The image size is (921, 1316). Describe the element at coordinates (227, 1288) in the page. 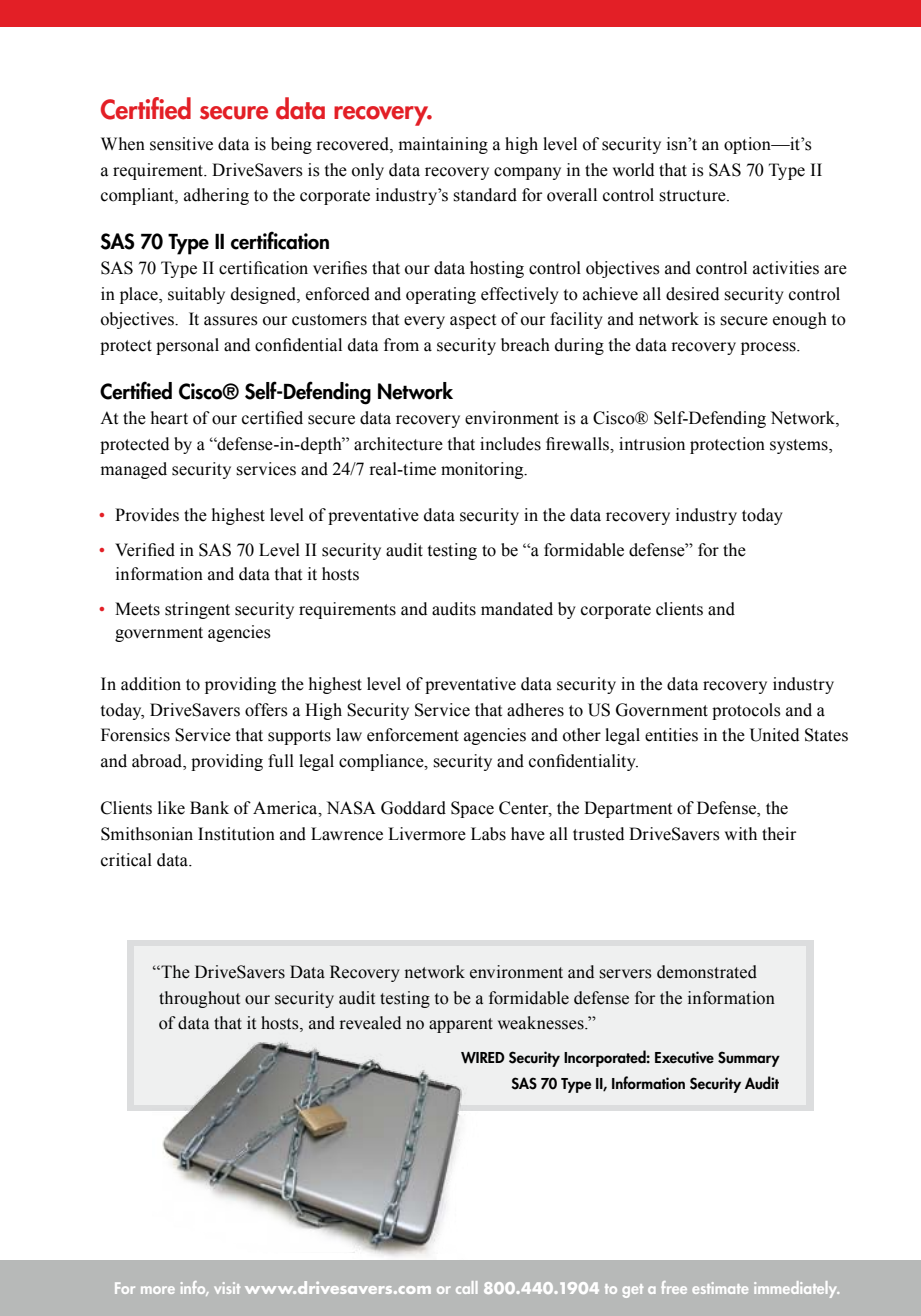

I see `visit` at that location.
